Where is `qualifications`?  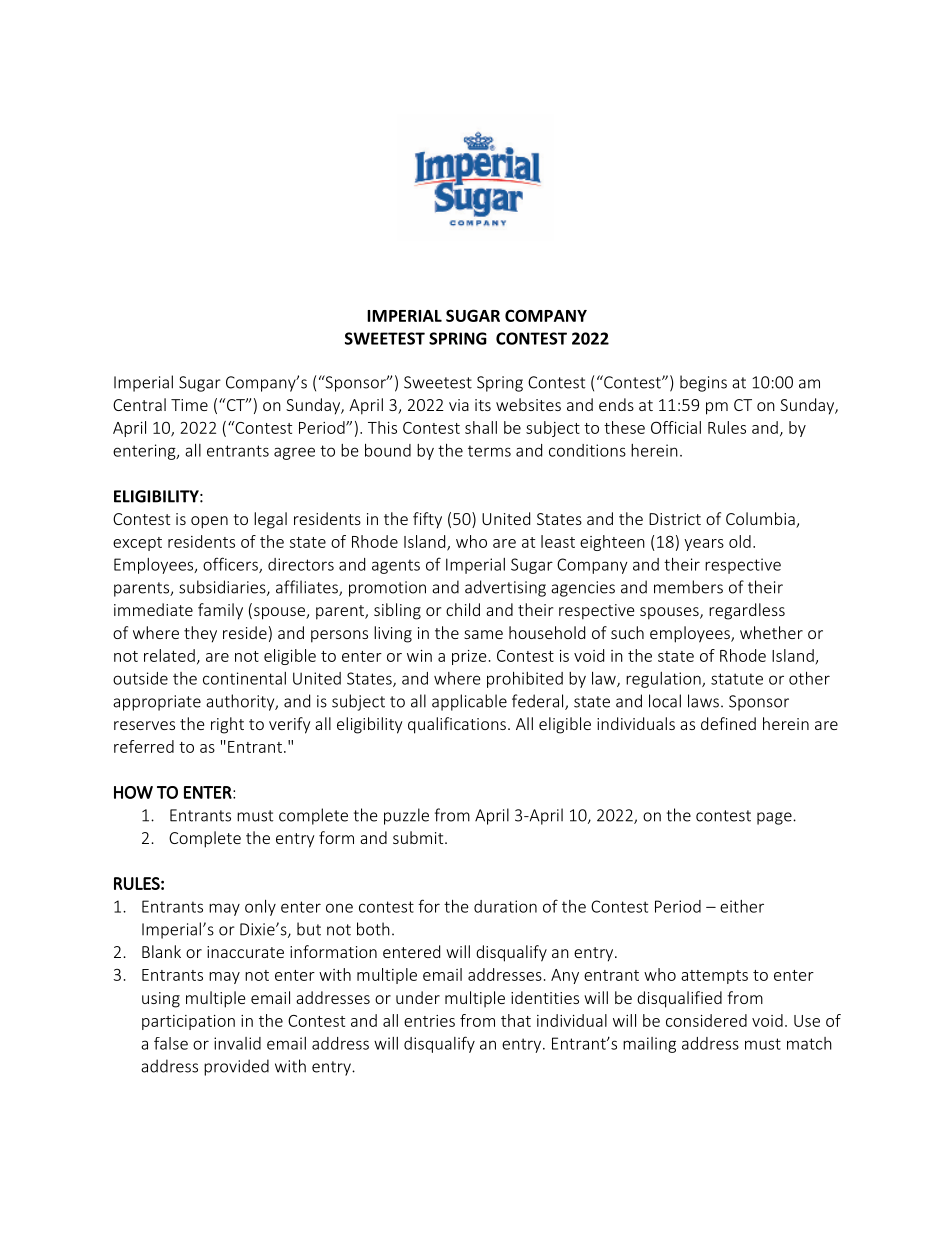
qualifications is located at coordinates (457, 725).
